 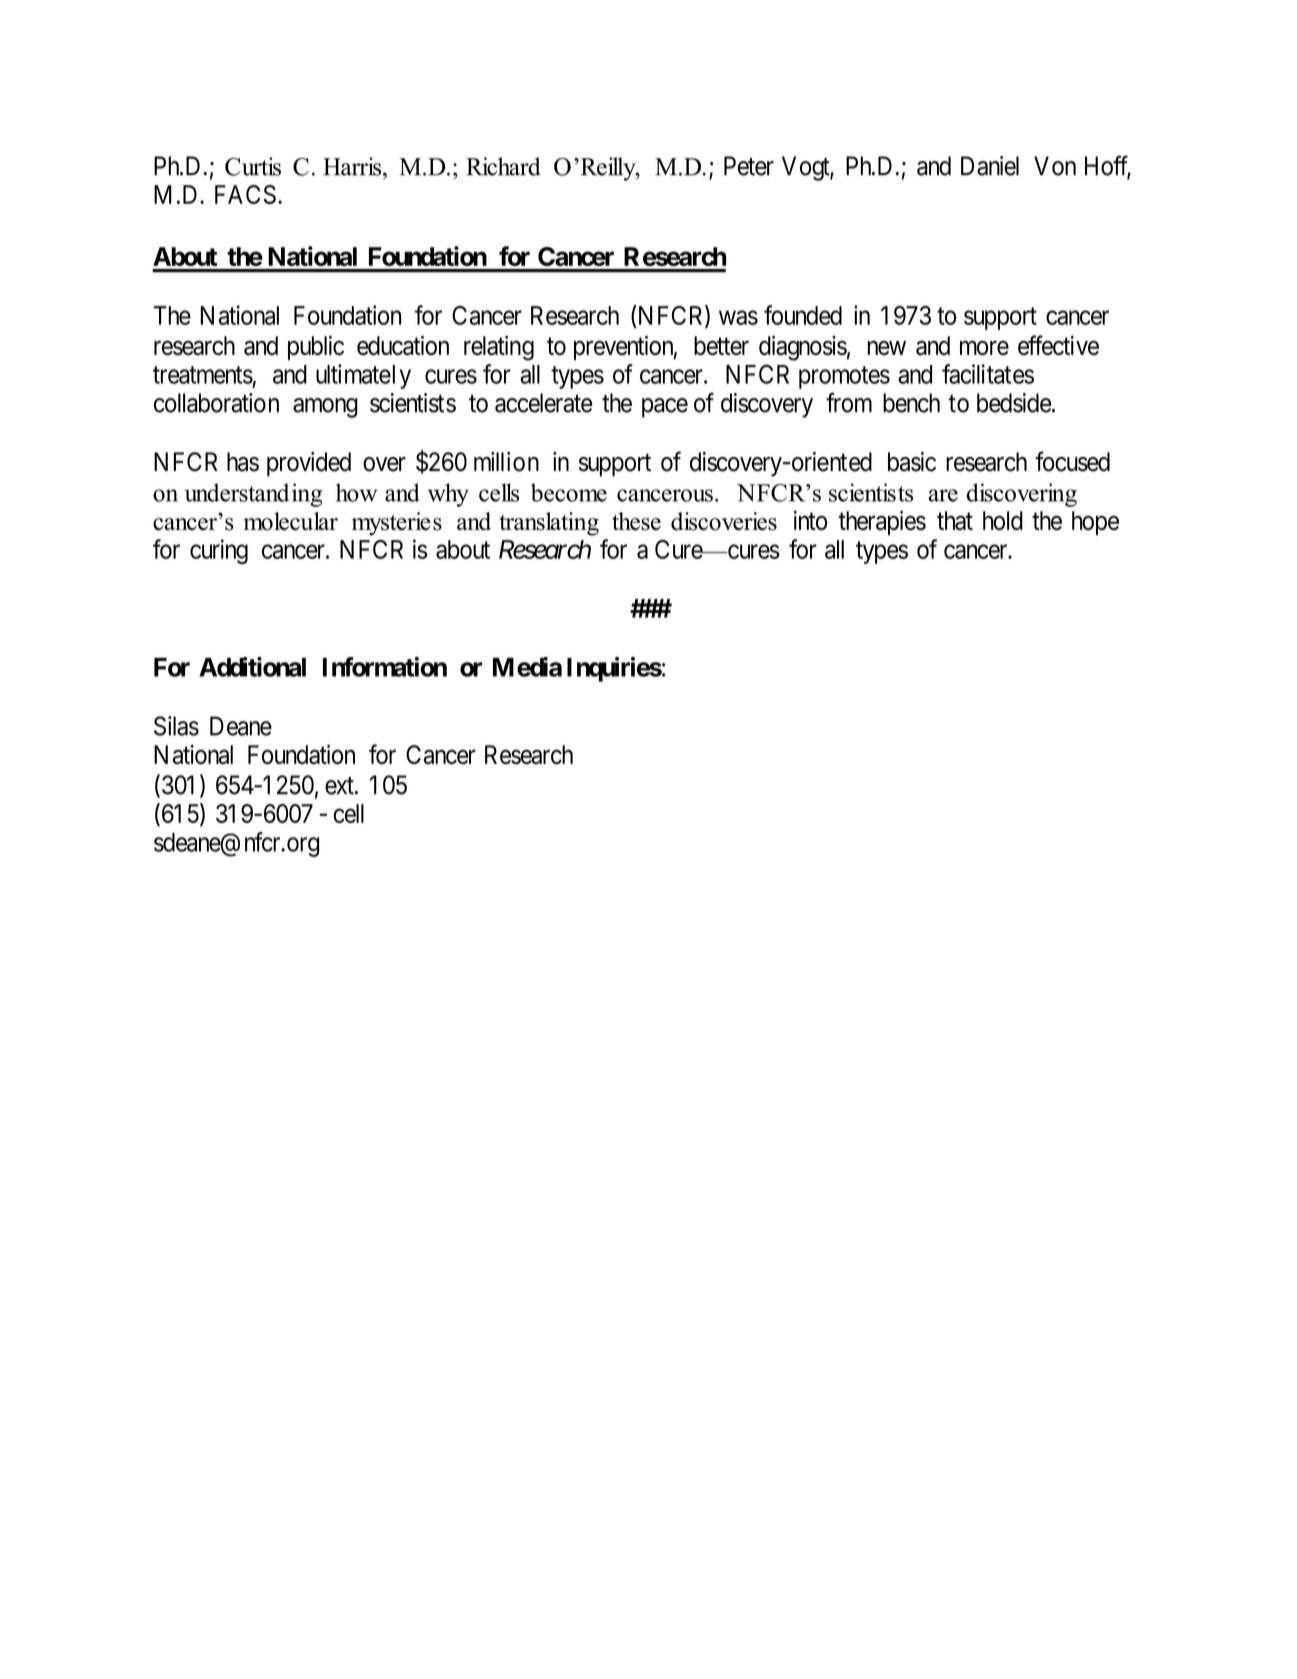 What do you see at coordinates (340, 786) in the screenshot?
I see `ext` at bounding box center [340, 786].
